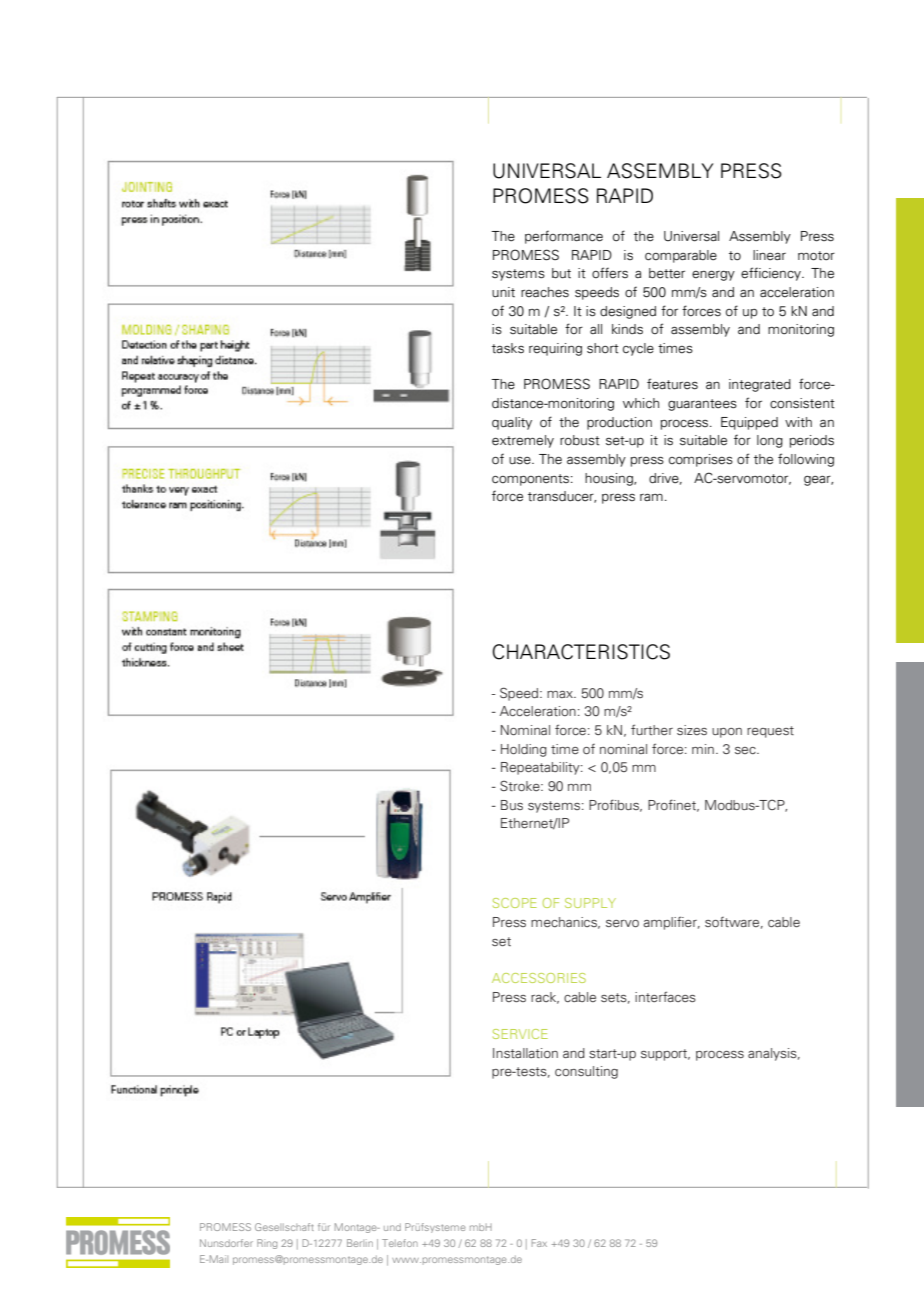 The width and height of the screenshot is (924, 1308). I want to click on linear, so click(769, 255).
